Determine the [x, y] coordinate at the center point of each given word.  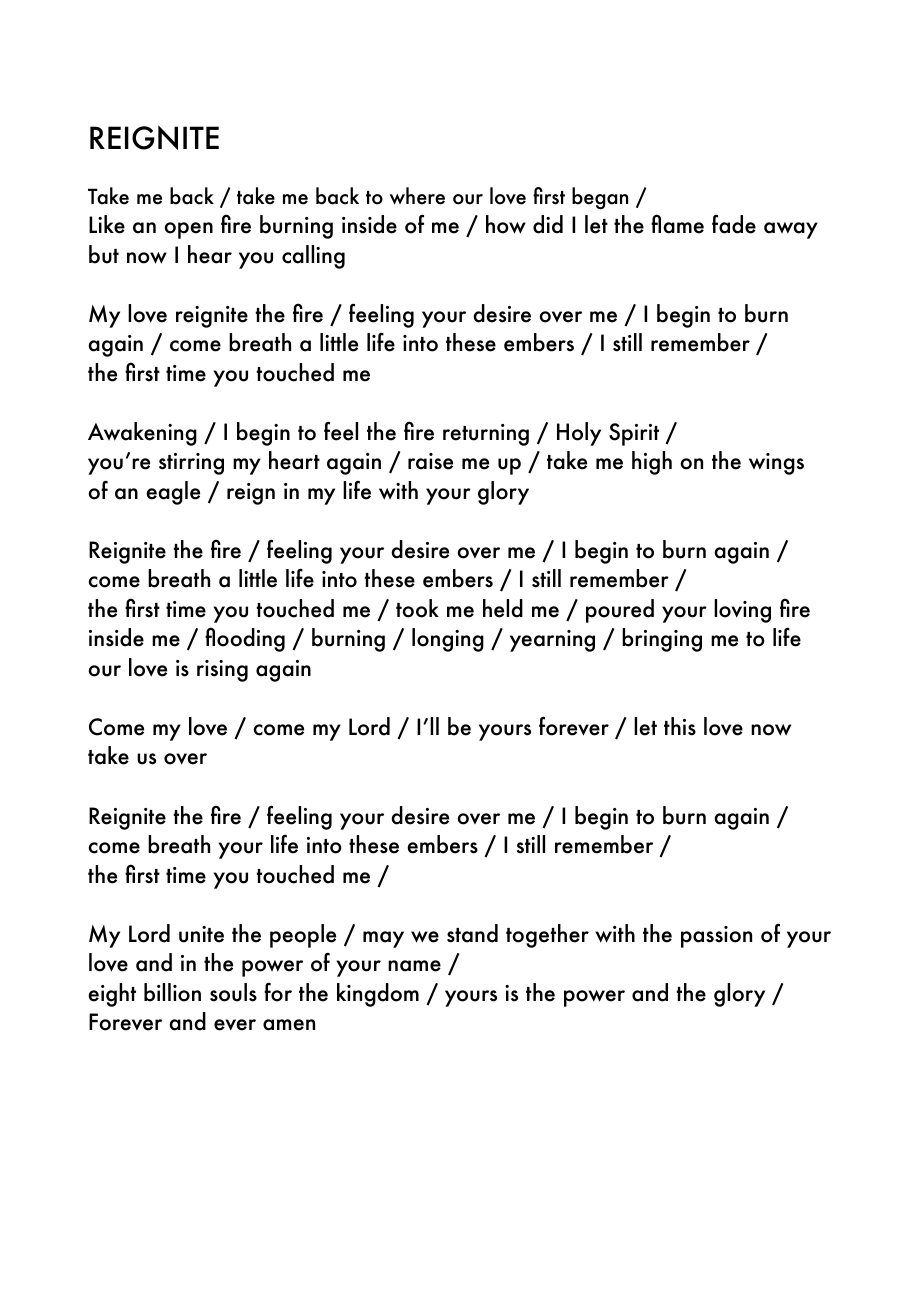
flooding [245, 639]
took [417, 608]
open [188, 230]
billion [172, 992]
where [417, 196]
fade [734, 224]
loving [742, 611]
